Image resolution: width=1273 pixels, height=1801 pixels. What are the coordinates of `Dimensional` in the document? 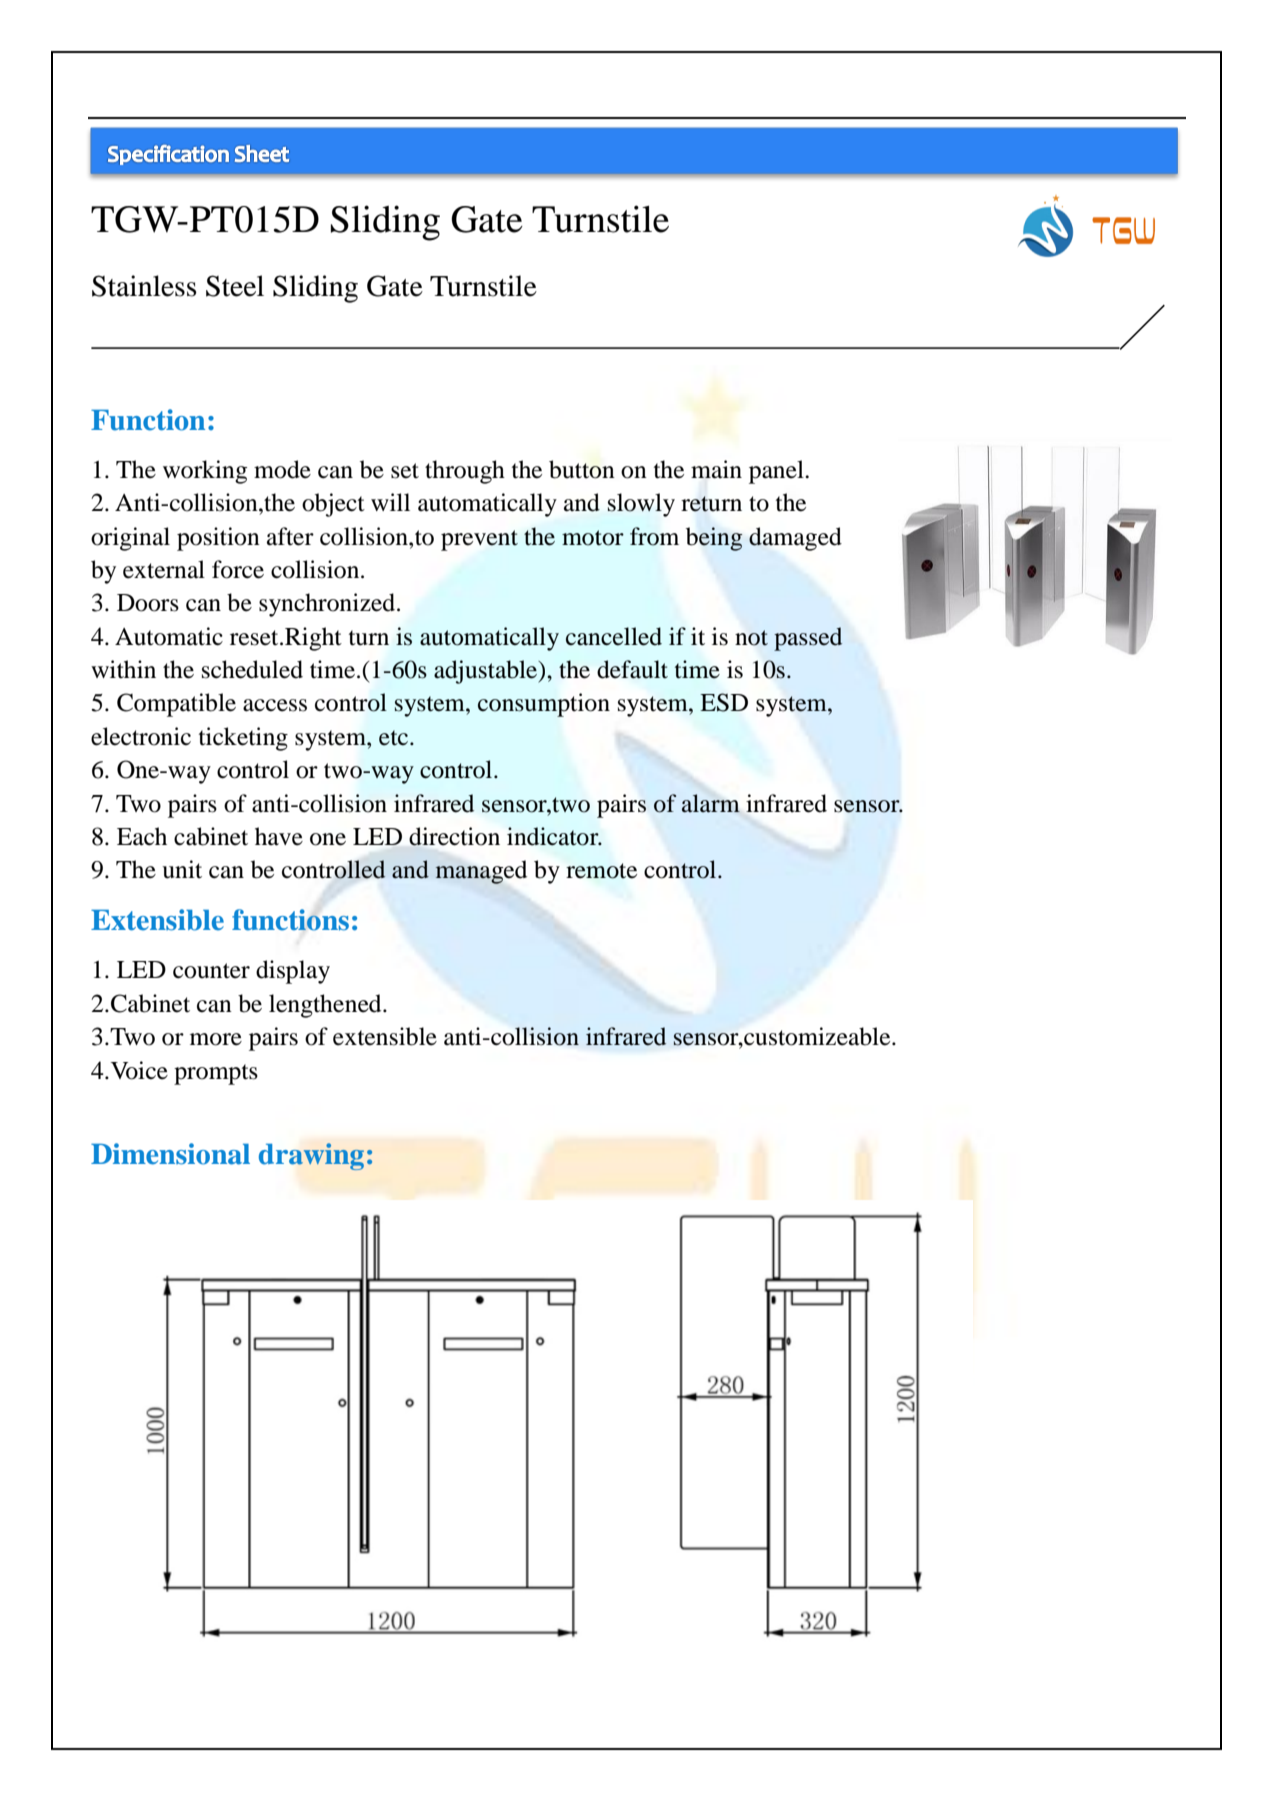 It's located at (170, 1154).
